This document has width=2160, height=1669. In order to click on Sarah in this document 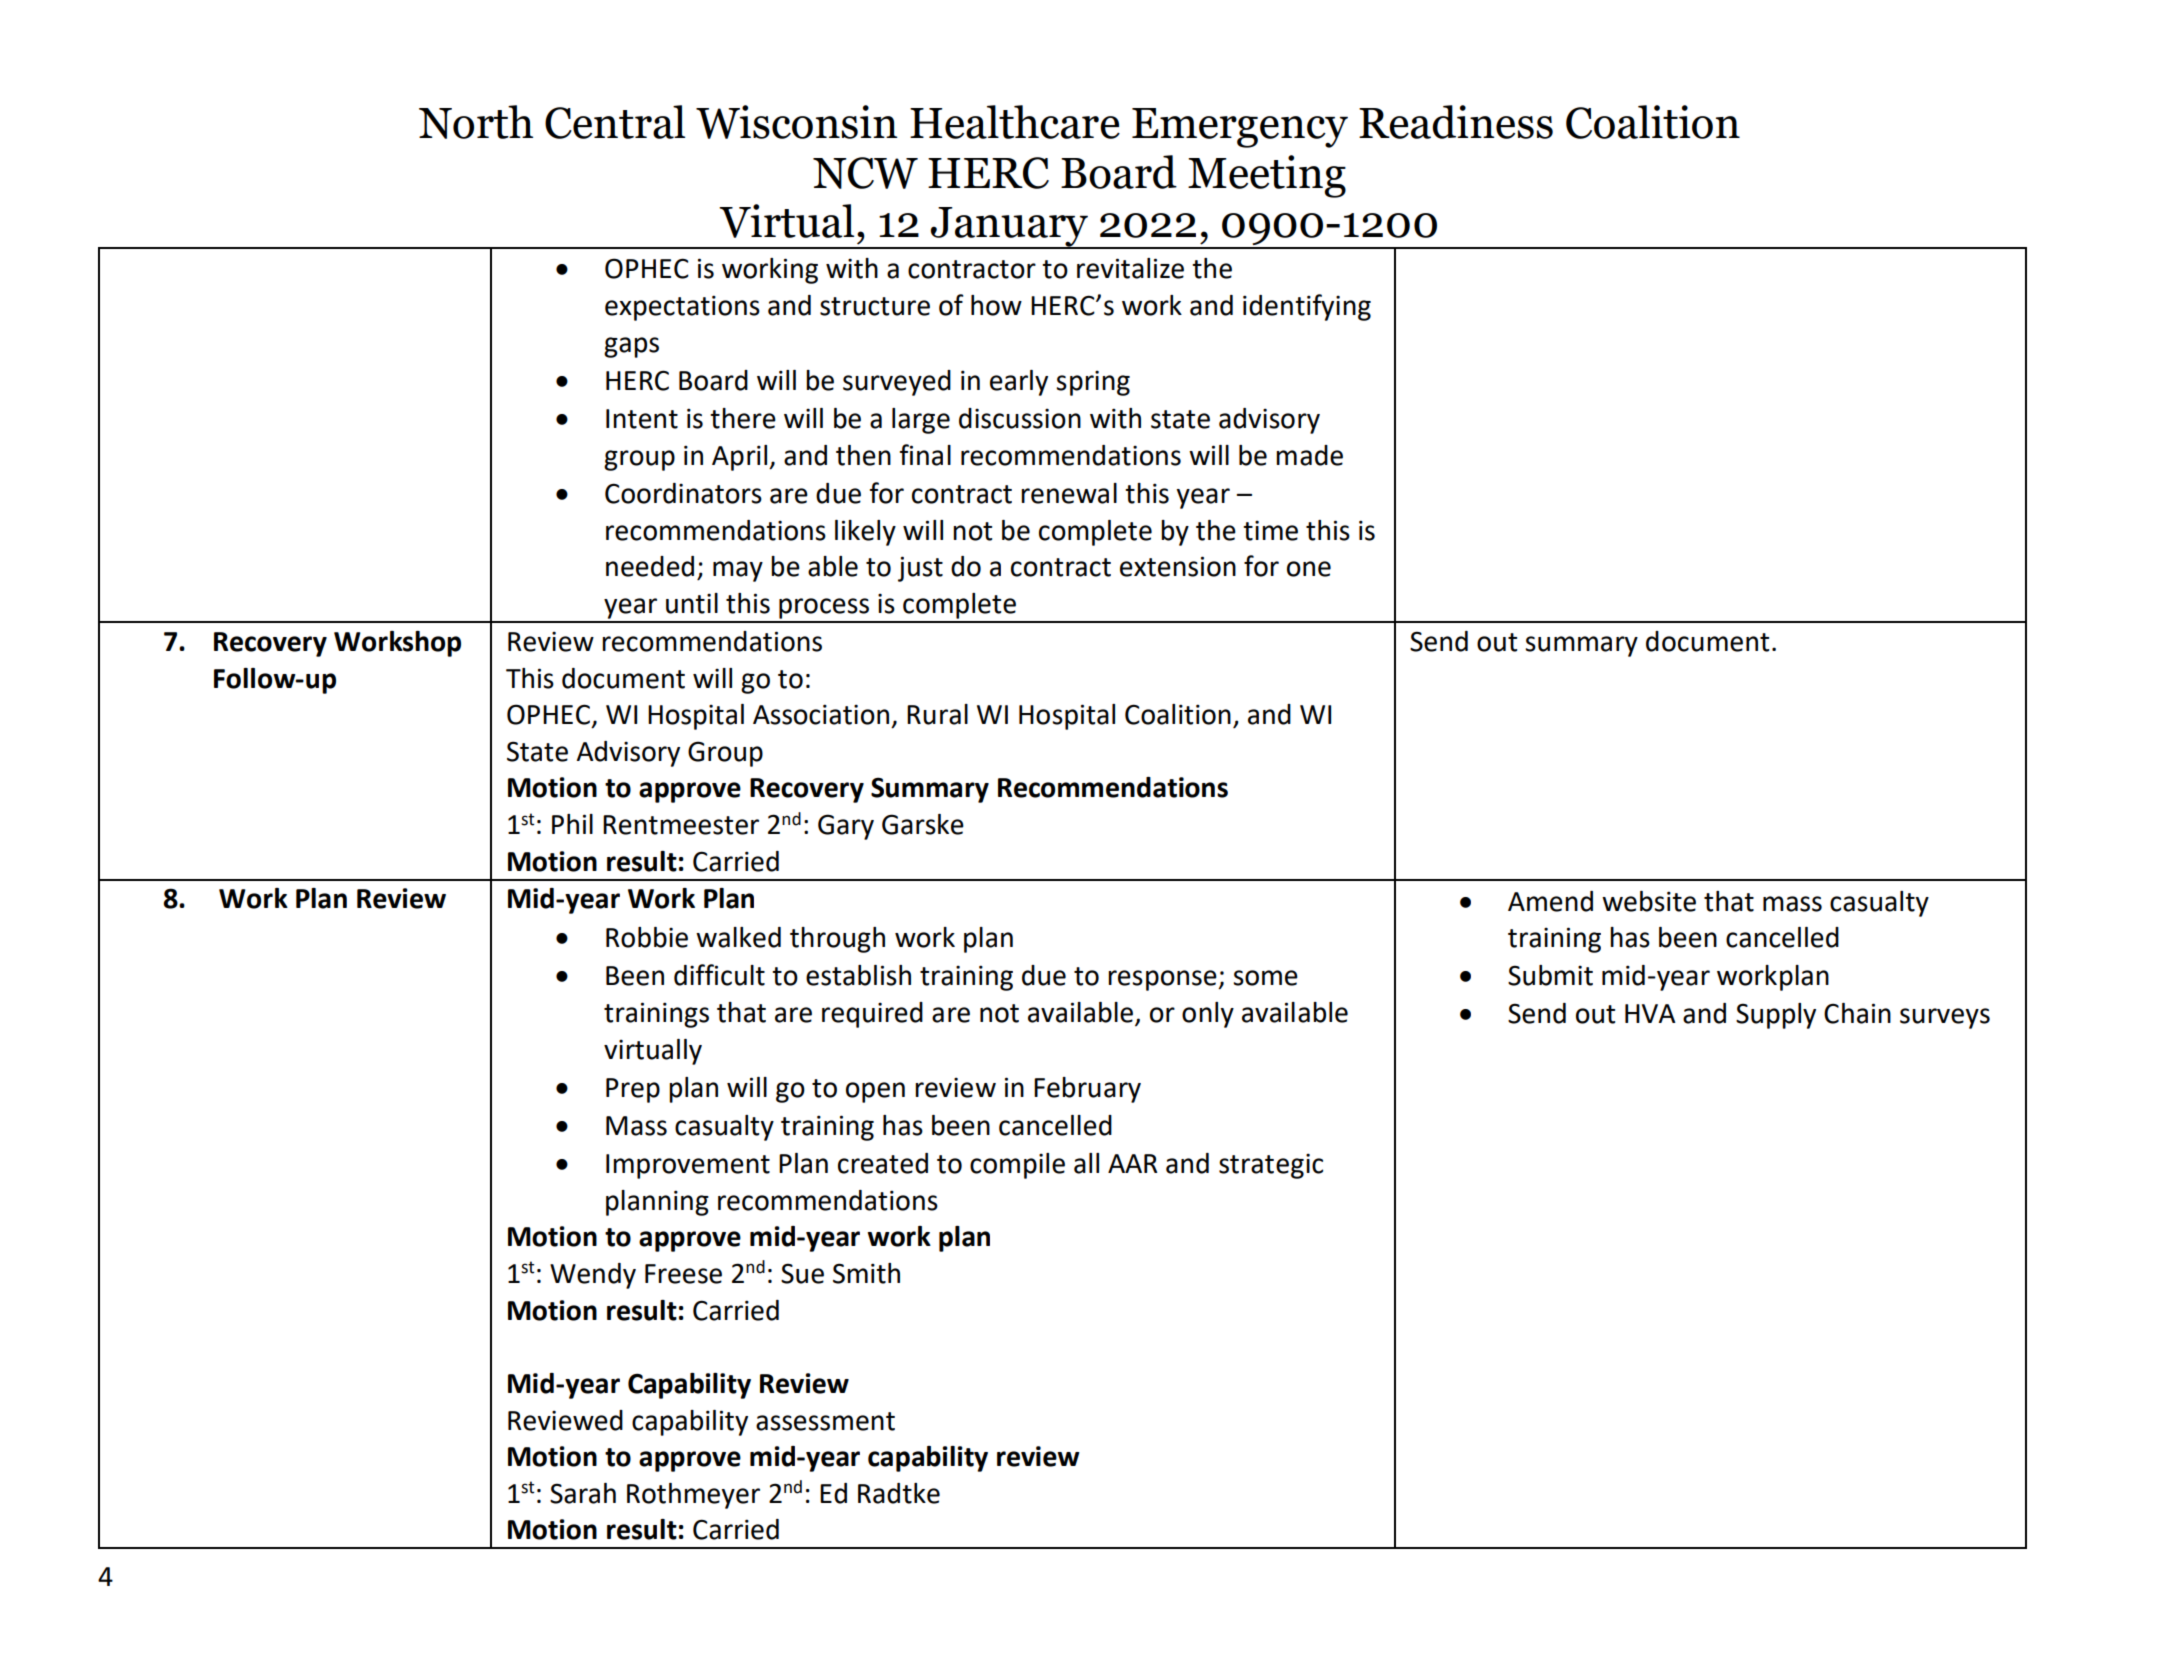, I will do `click(583, 1493)`.
